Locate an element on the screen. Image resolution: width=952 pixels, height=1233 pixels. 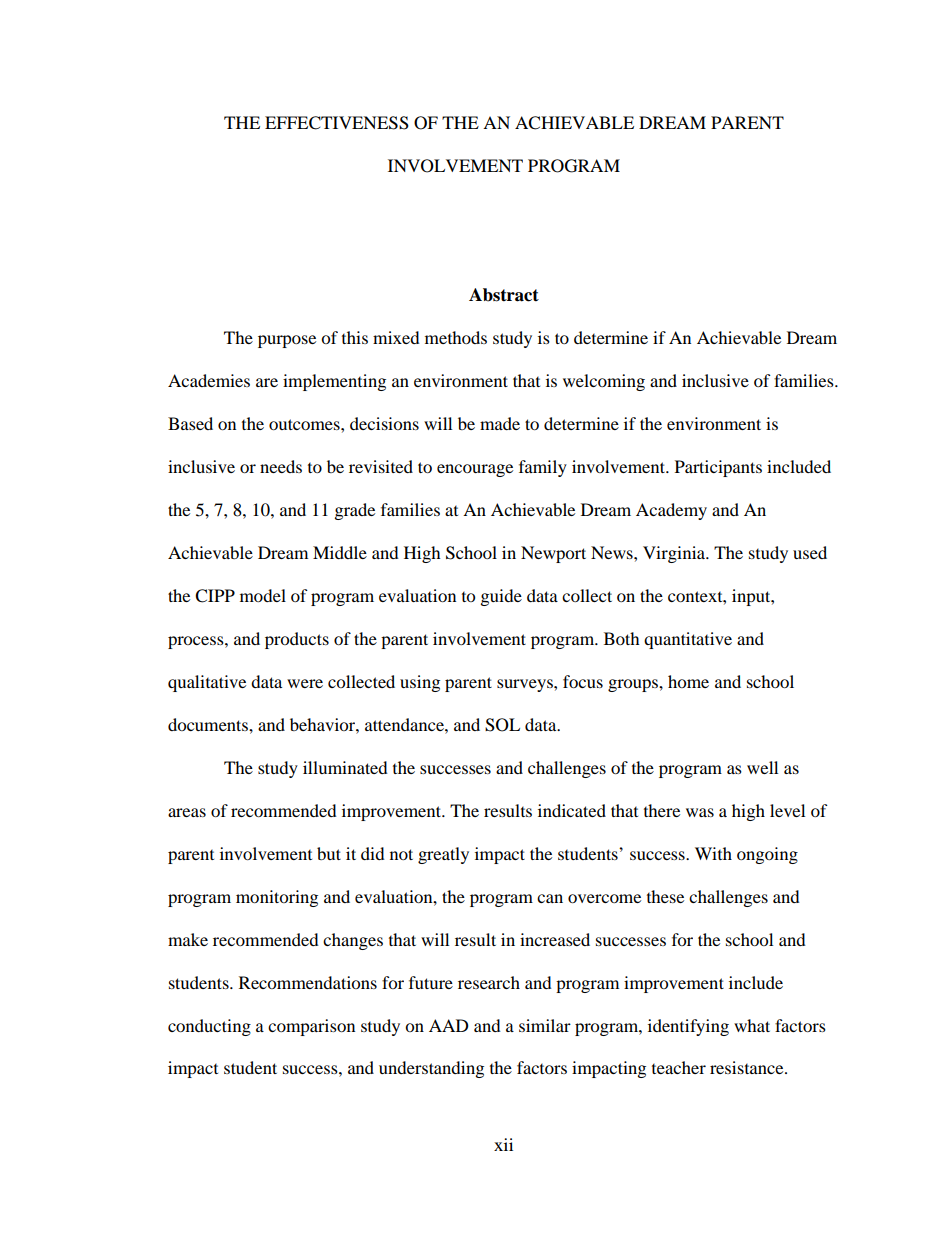
quantitative is located at coordinates (688, 640).
